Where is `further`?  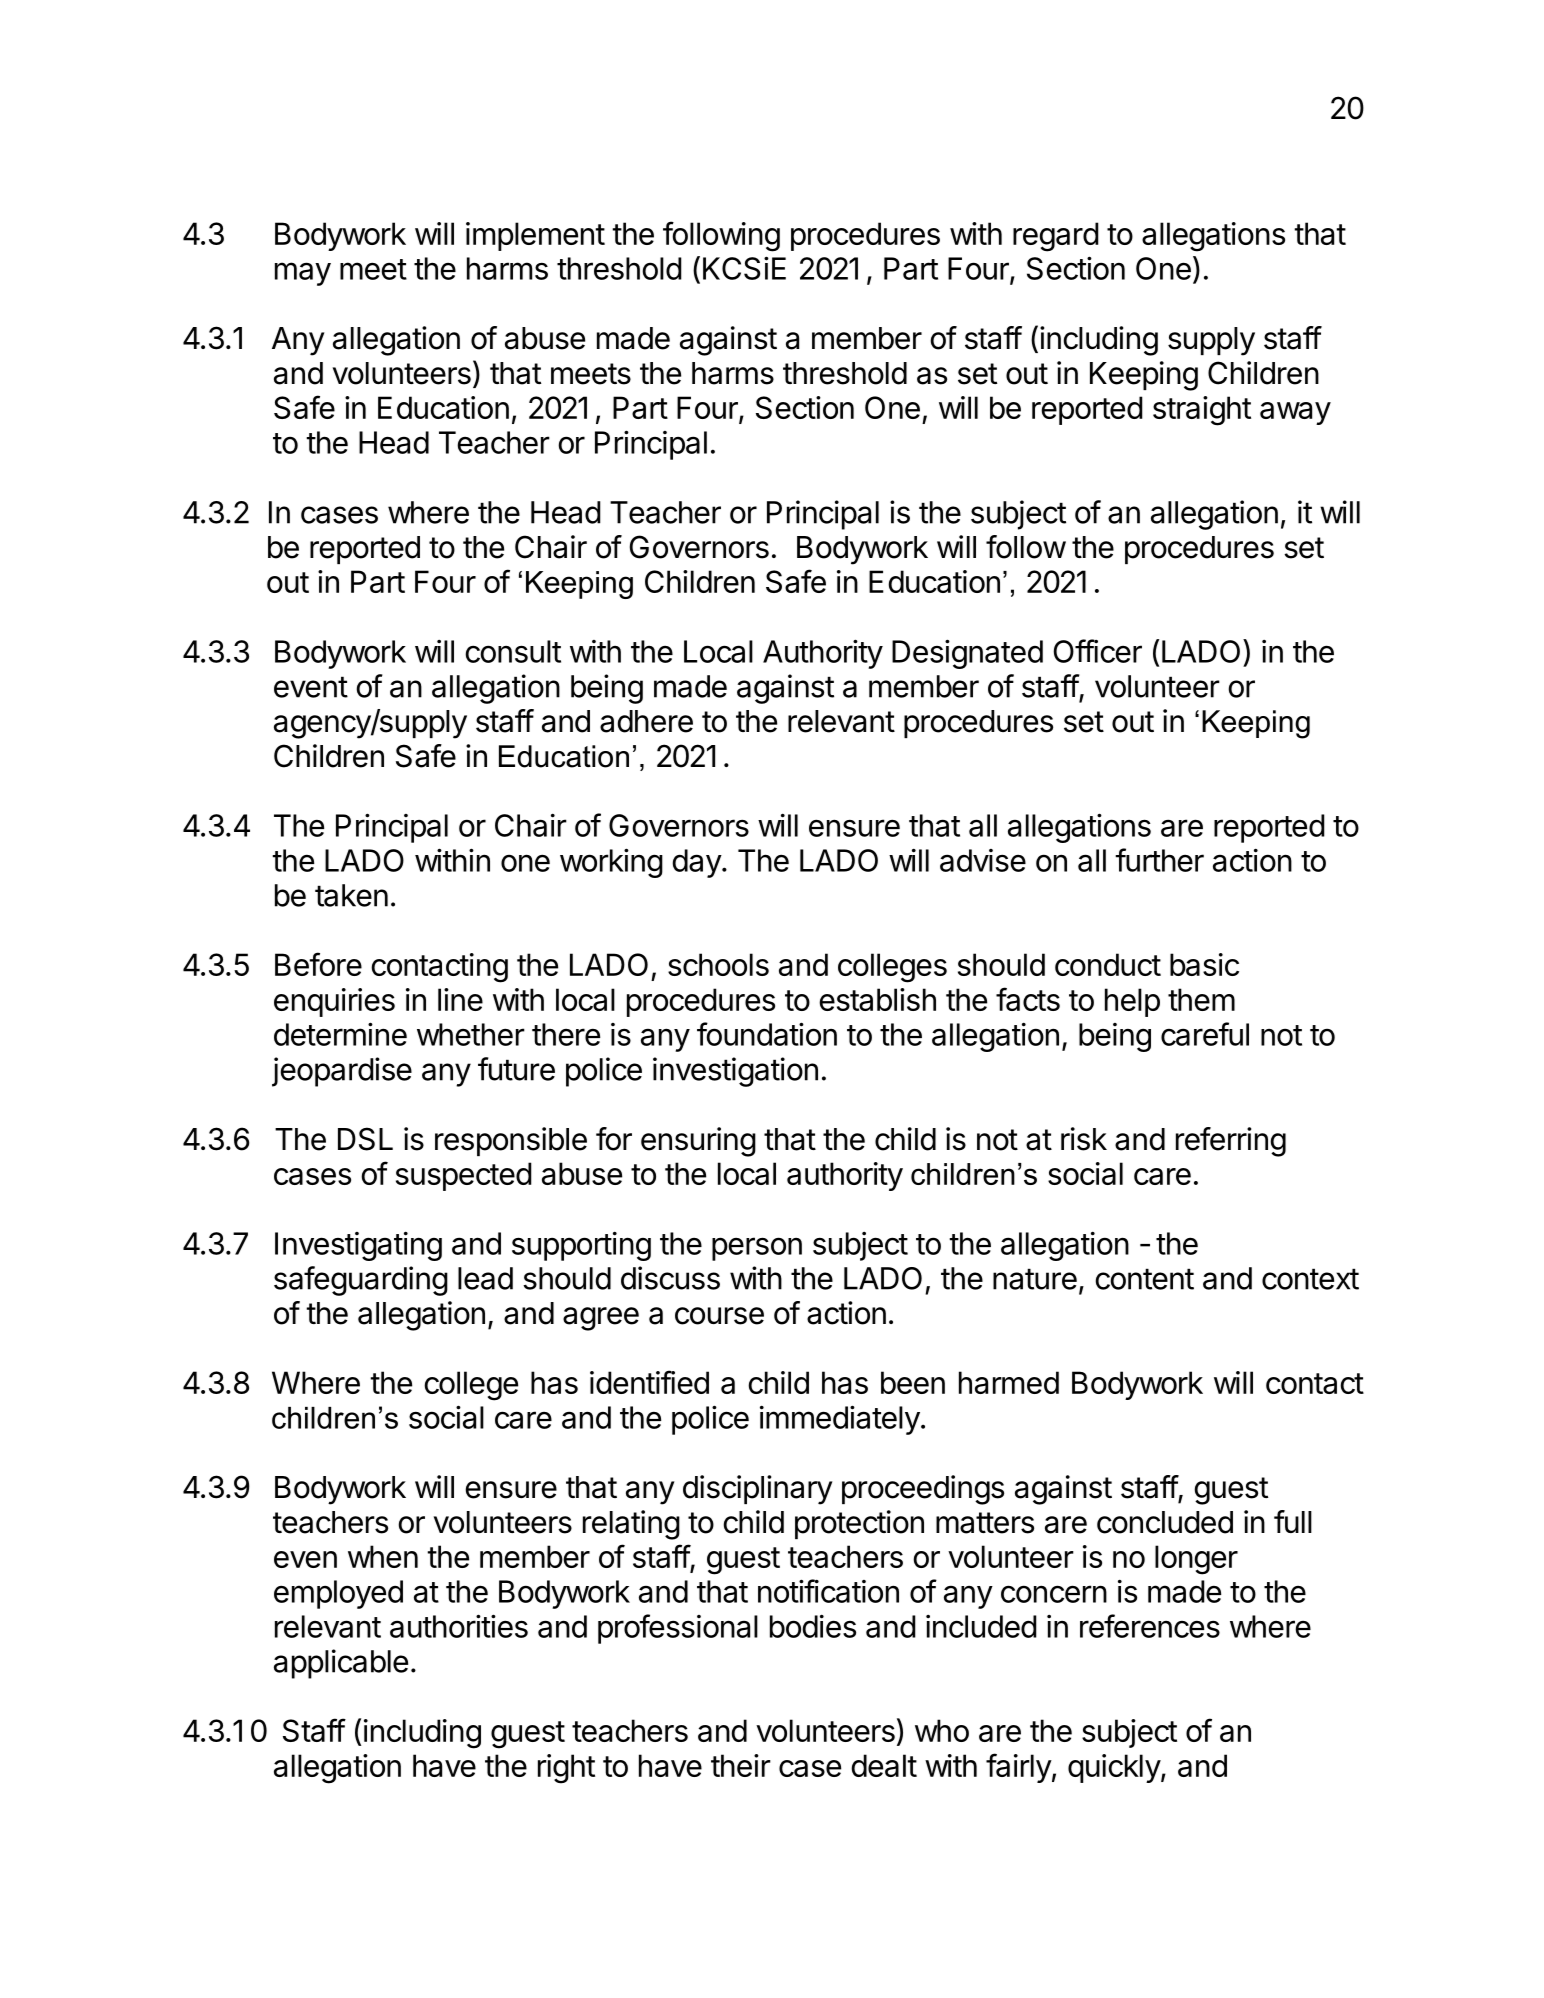 further is located at coordinates (1159, 860).
